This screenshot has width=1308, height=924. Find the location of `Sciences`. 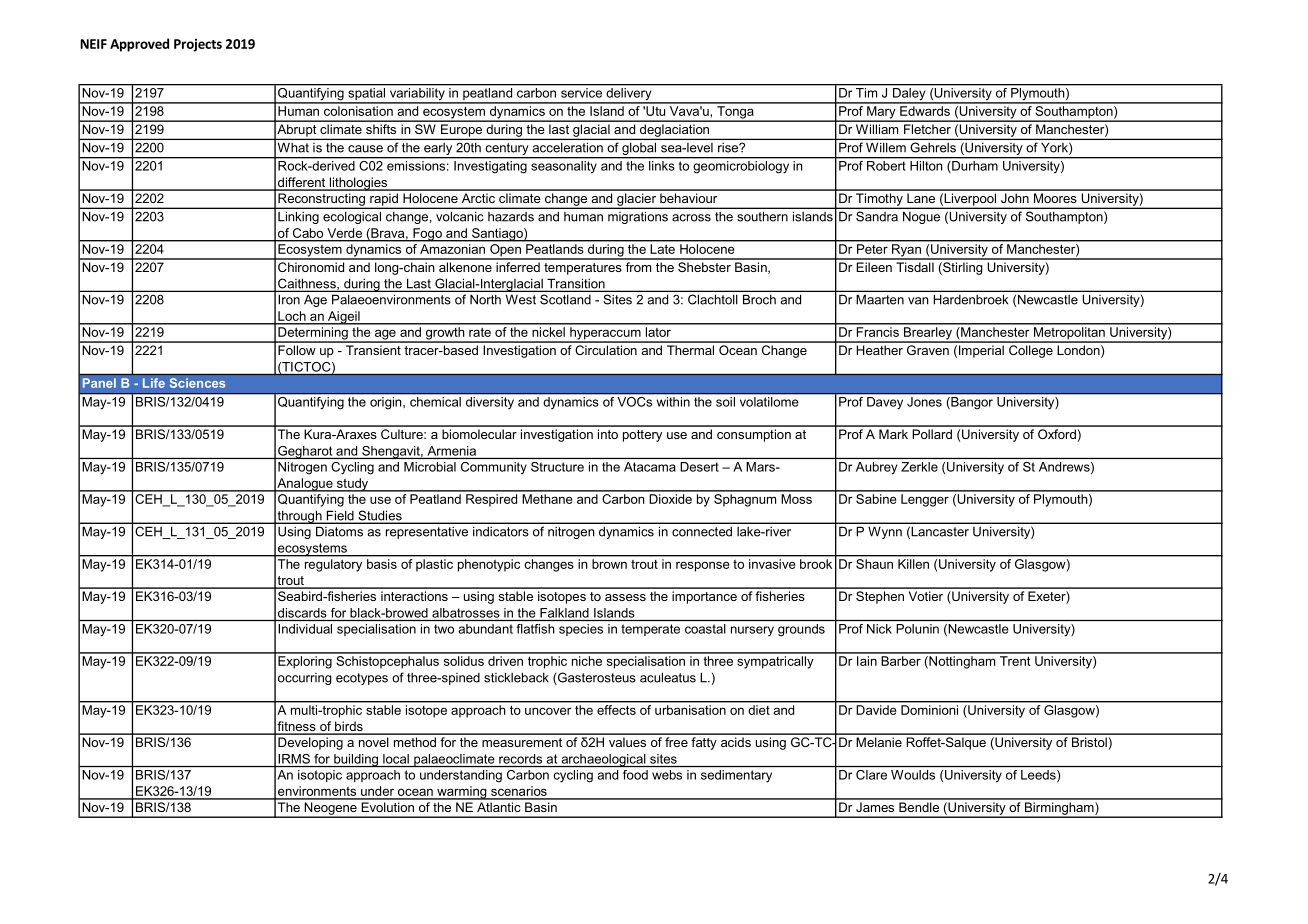

Sciences is located at coordinates (198, 383).
